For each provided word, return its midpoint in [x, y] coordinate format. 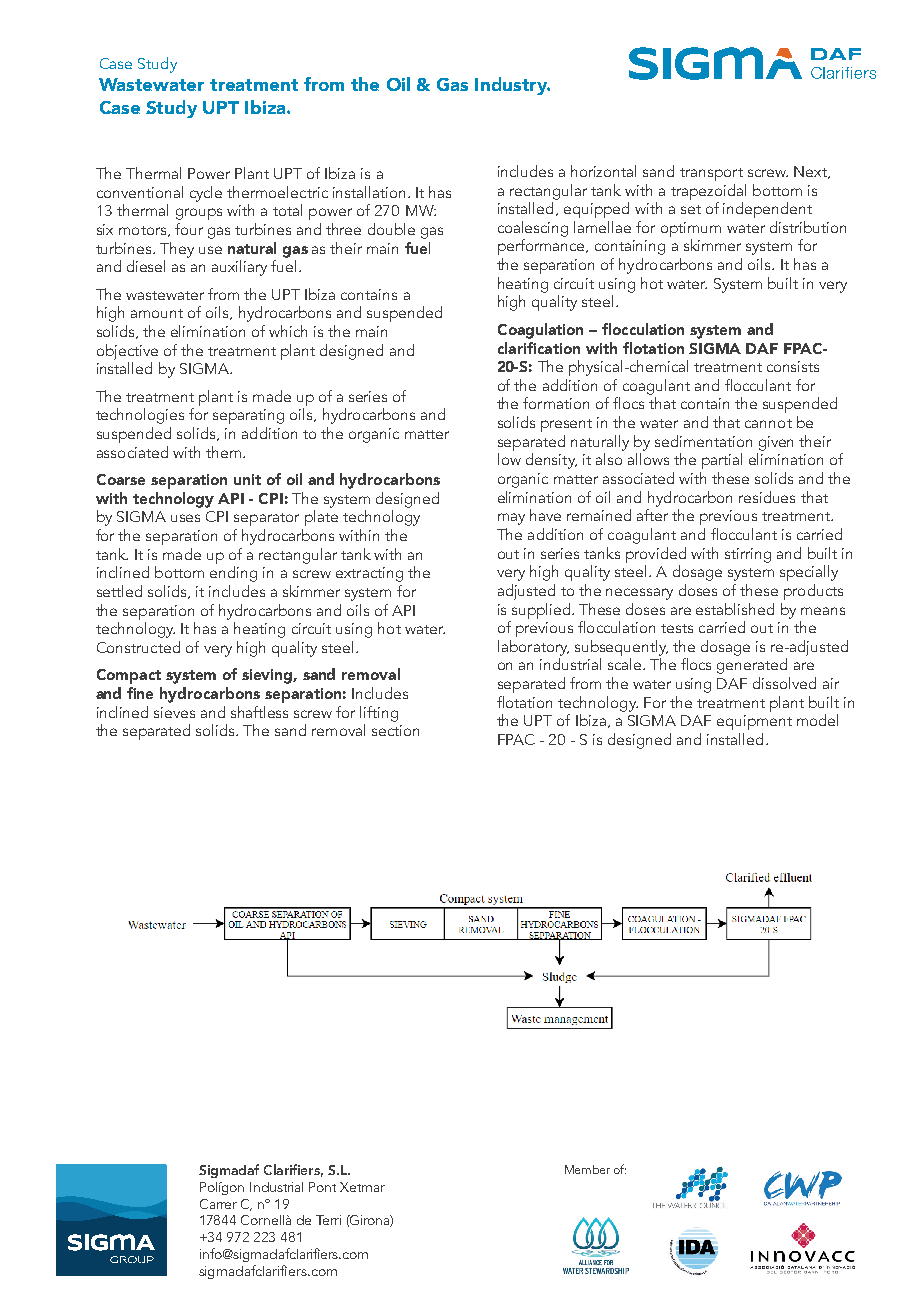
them [223, 452]
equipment [754, 722]
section [395, 730]
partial [722, 461]
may [511, 519]
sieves [174, 712]
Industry [512, 86]
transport [711, 174]
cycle [206, 194]
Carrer [218, 1204]
